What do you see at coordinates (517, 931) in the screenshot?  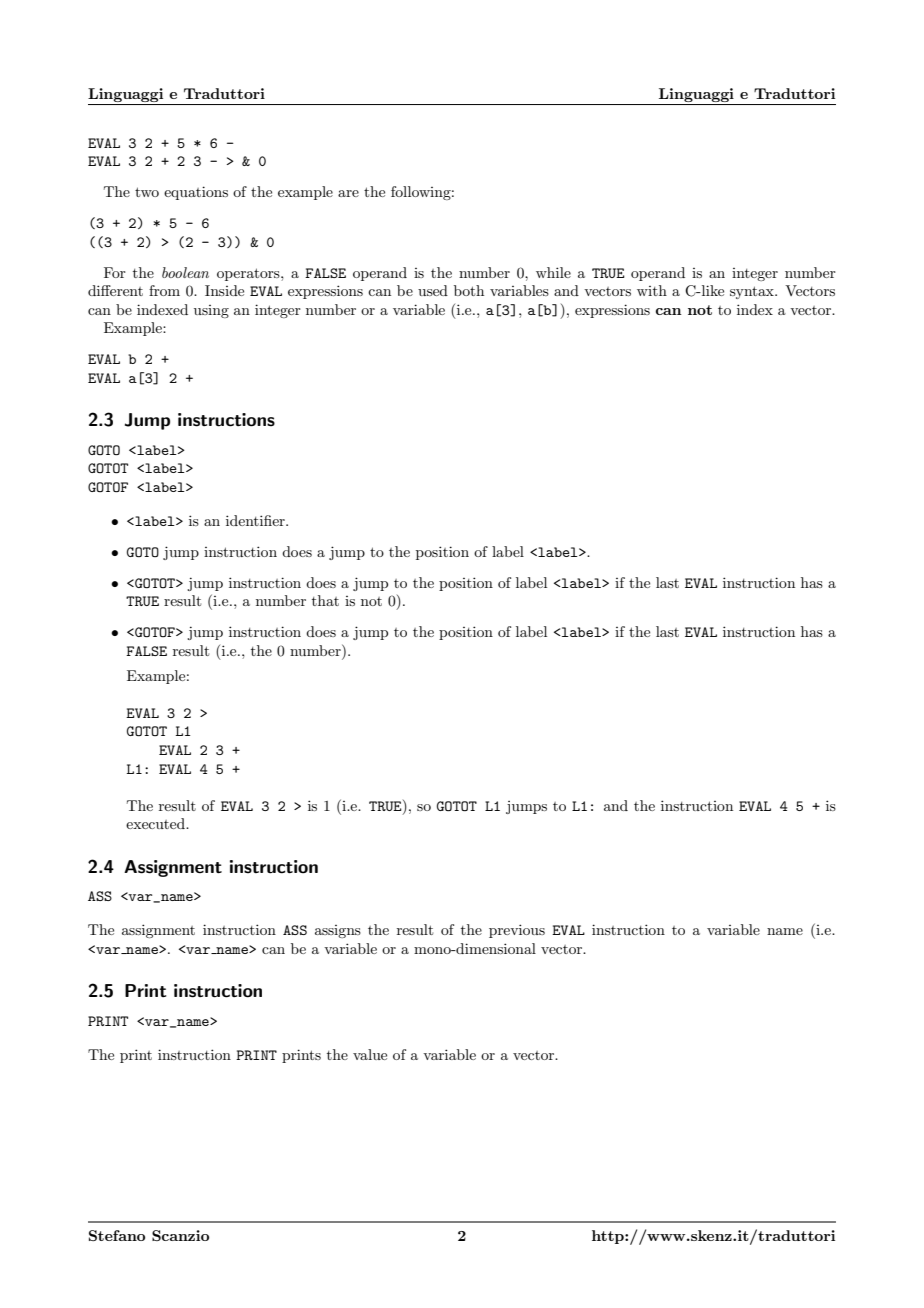 I see `previous` at bounding box center [517, 931].
